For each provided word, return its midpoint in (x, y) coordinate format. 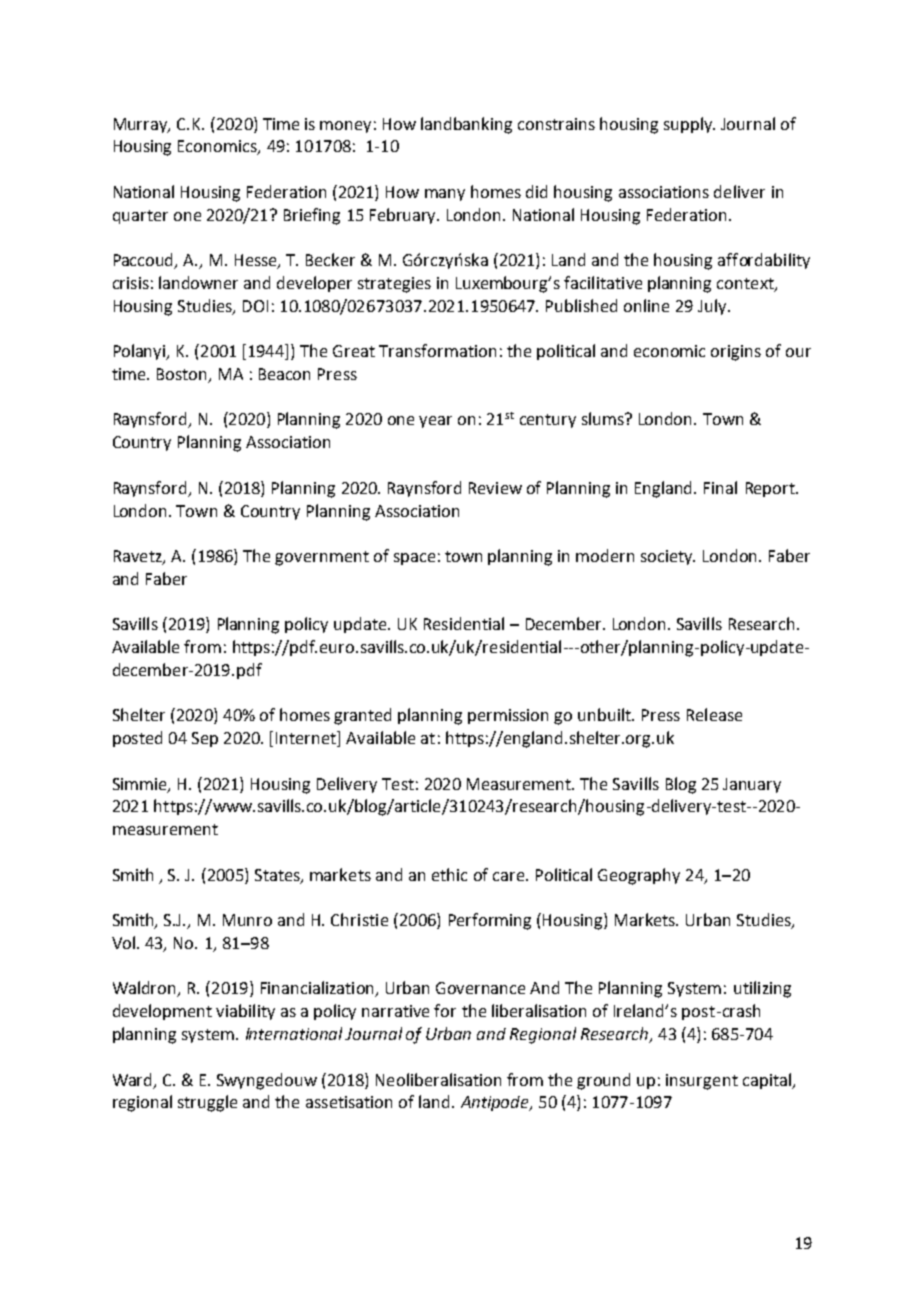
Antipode (496, 1103)
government (322, 558)
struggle (207, 1103)
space (414, 559)
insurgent (702, 1082)
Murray (142, 125)
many (445, 195)
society (668, 557)
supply (689, 125)
